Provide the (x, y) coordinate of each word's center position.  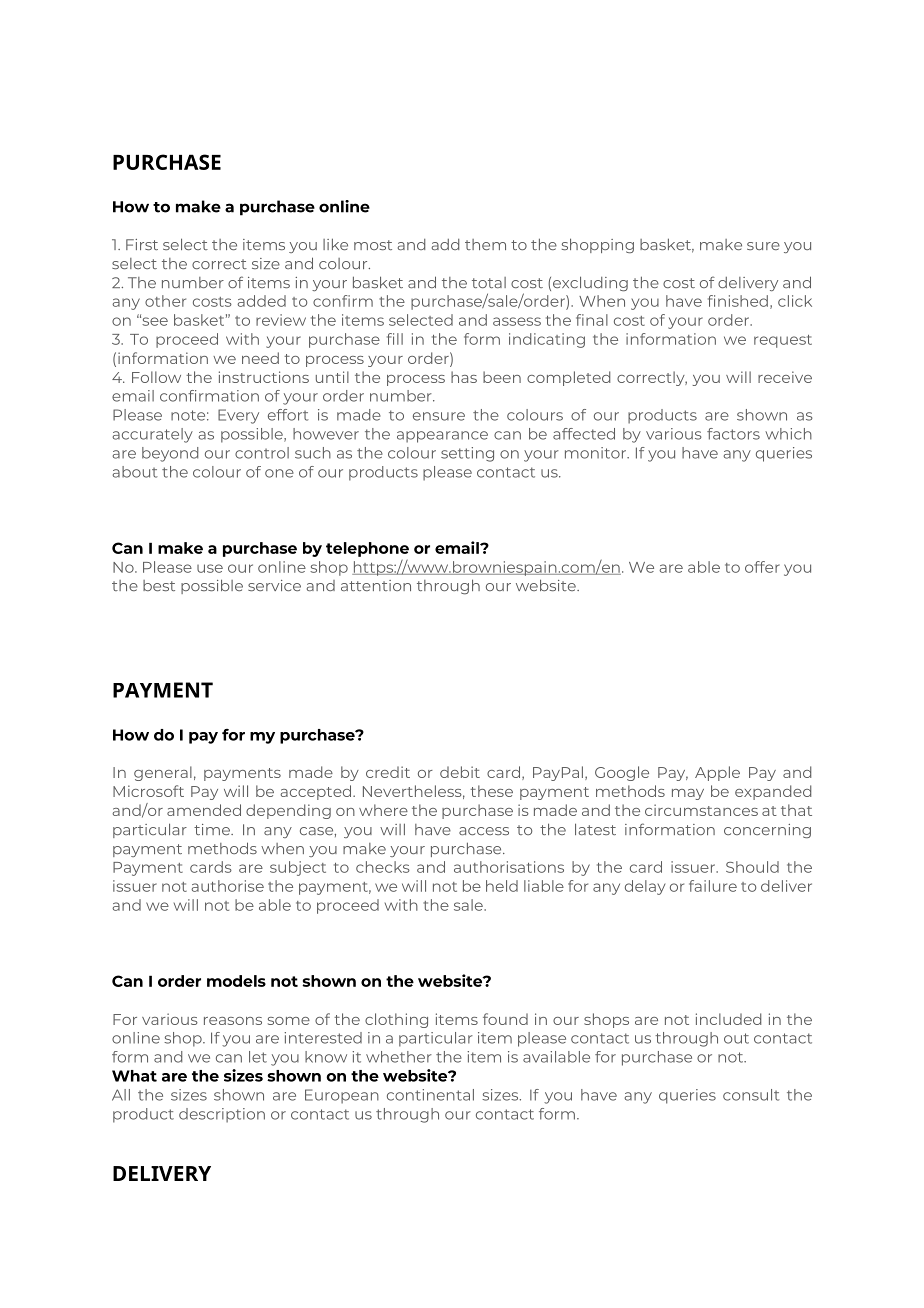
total (489, 282)
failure (713, 886)
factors (733, 434)
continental (430, 1095)
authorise (227, 886)
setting (467, 454)
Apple (717, 773)
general (163, 773)
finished (738, 301)
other (165, 301)
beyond (170, 454)
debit (460, 772)
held (502, 886)
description (222, 1115)
